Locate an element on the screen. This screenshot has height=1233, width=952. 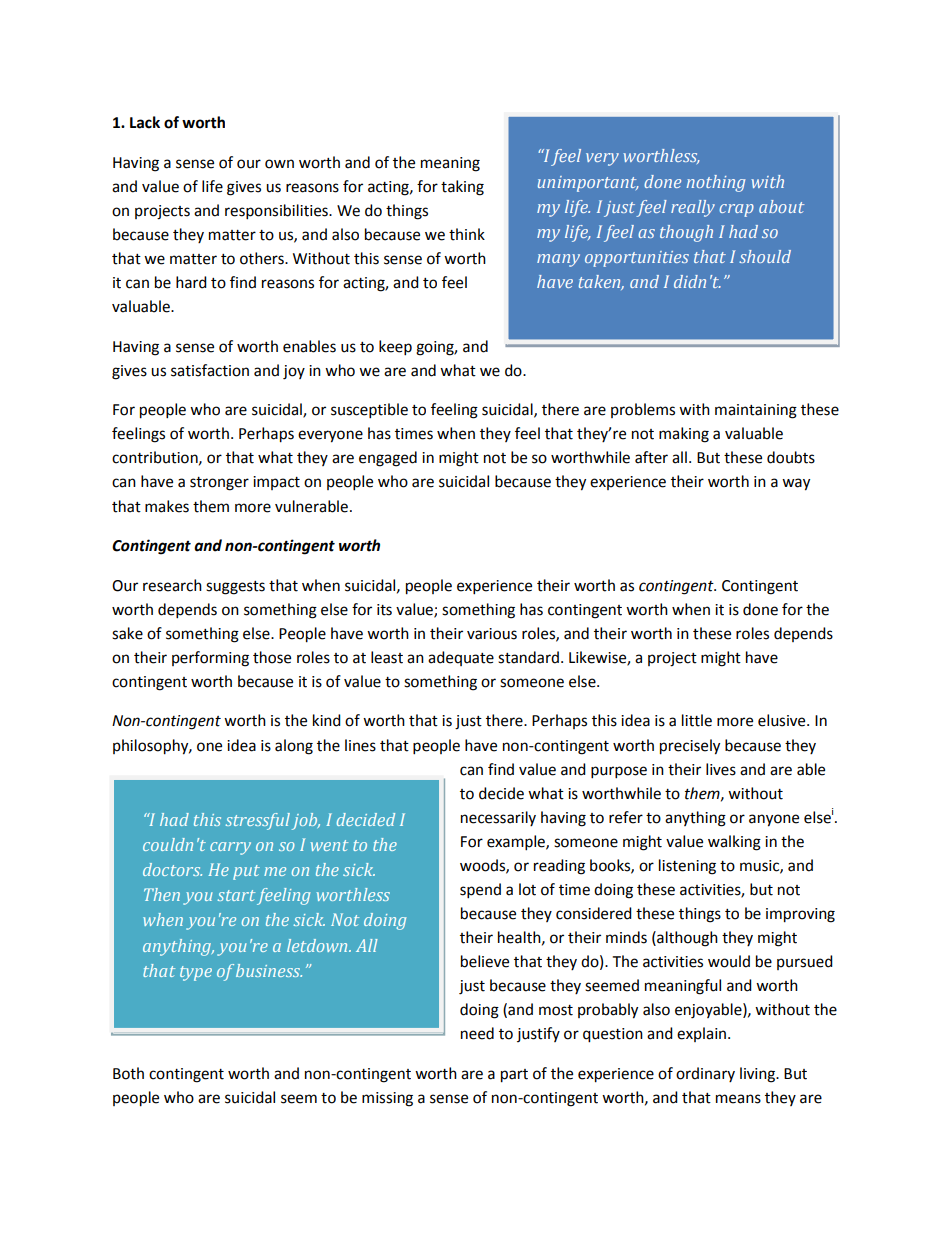
suggests is located at coordinates (235, 588).
